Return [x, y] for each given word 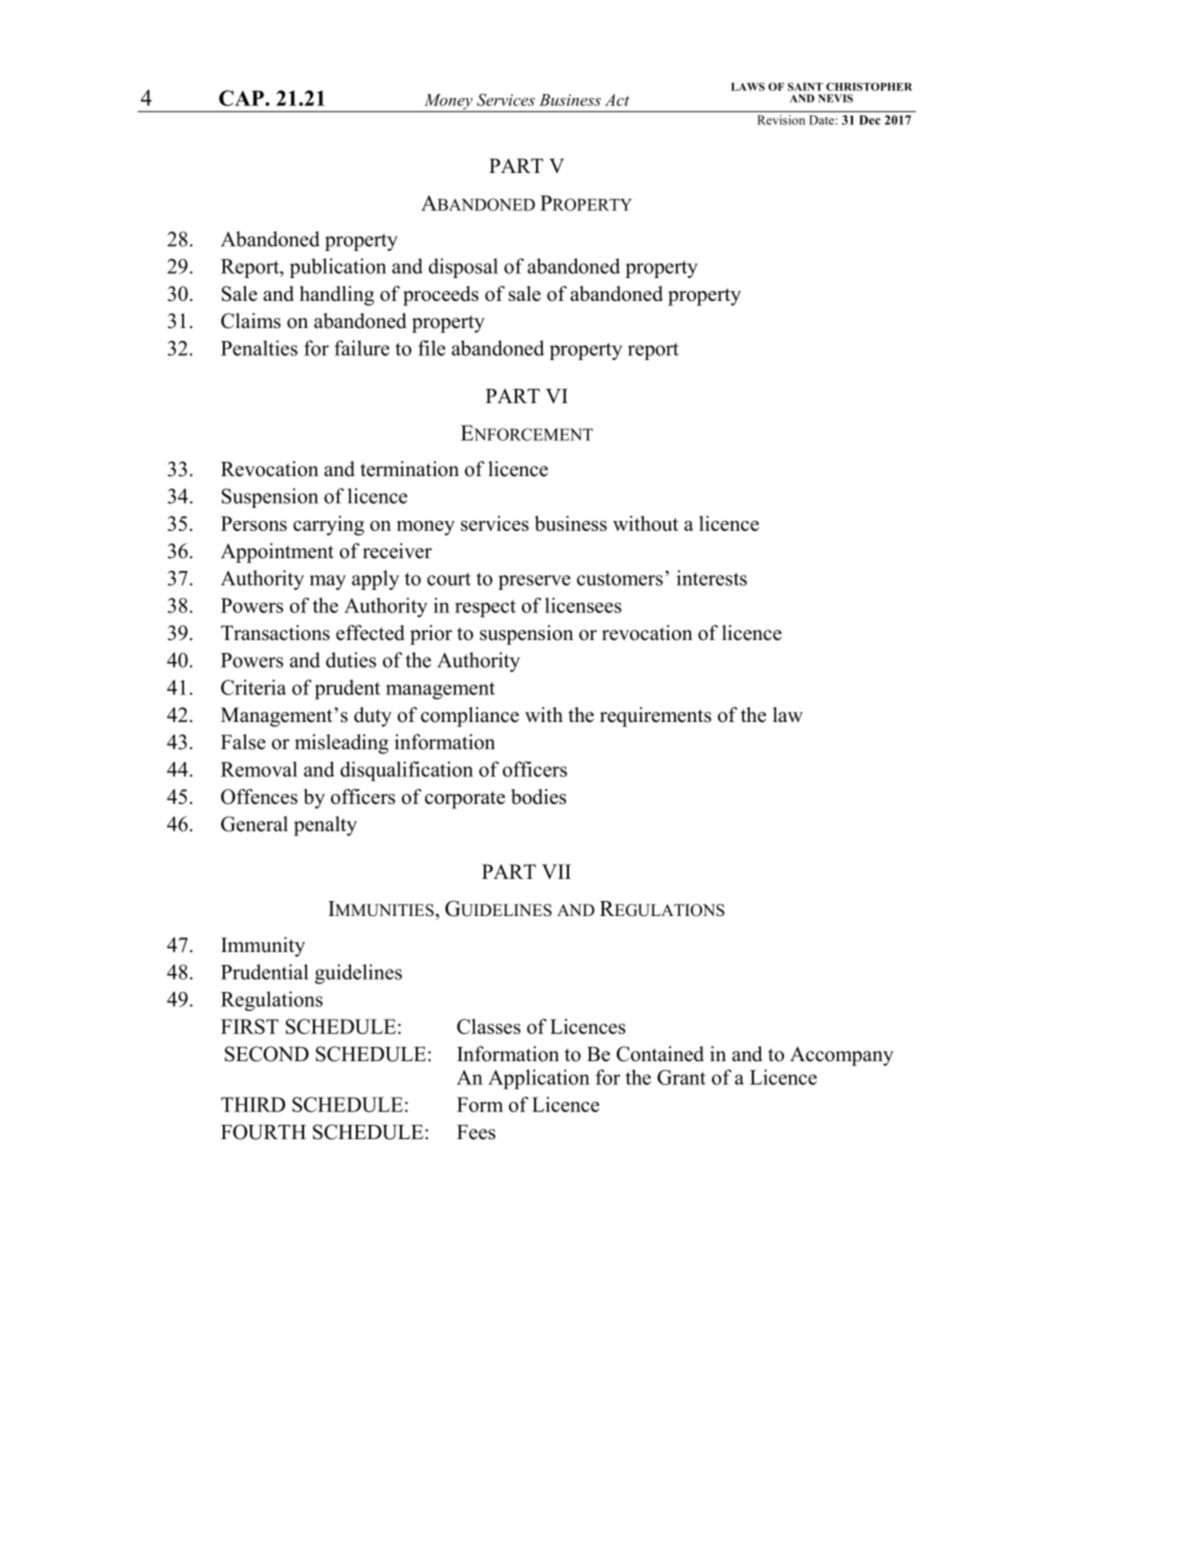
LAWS [748, 86]
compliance [470, 717]
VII [556, 871]
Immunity [263, 947]
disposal [463, 268]
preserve [534, 582]
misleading [342, 744]
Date [821, 120]
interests [711, 578]
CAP [242, 98]
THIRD [253, 1104]
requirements [655, 717]
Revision [781, 120]
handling [337, 296]
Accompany [842, 1056]
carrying [328, 526]
